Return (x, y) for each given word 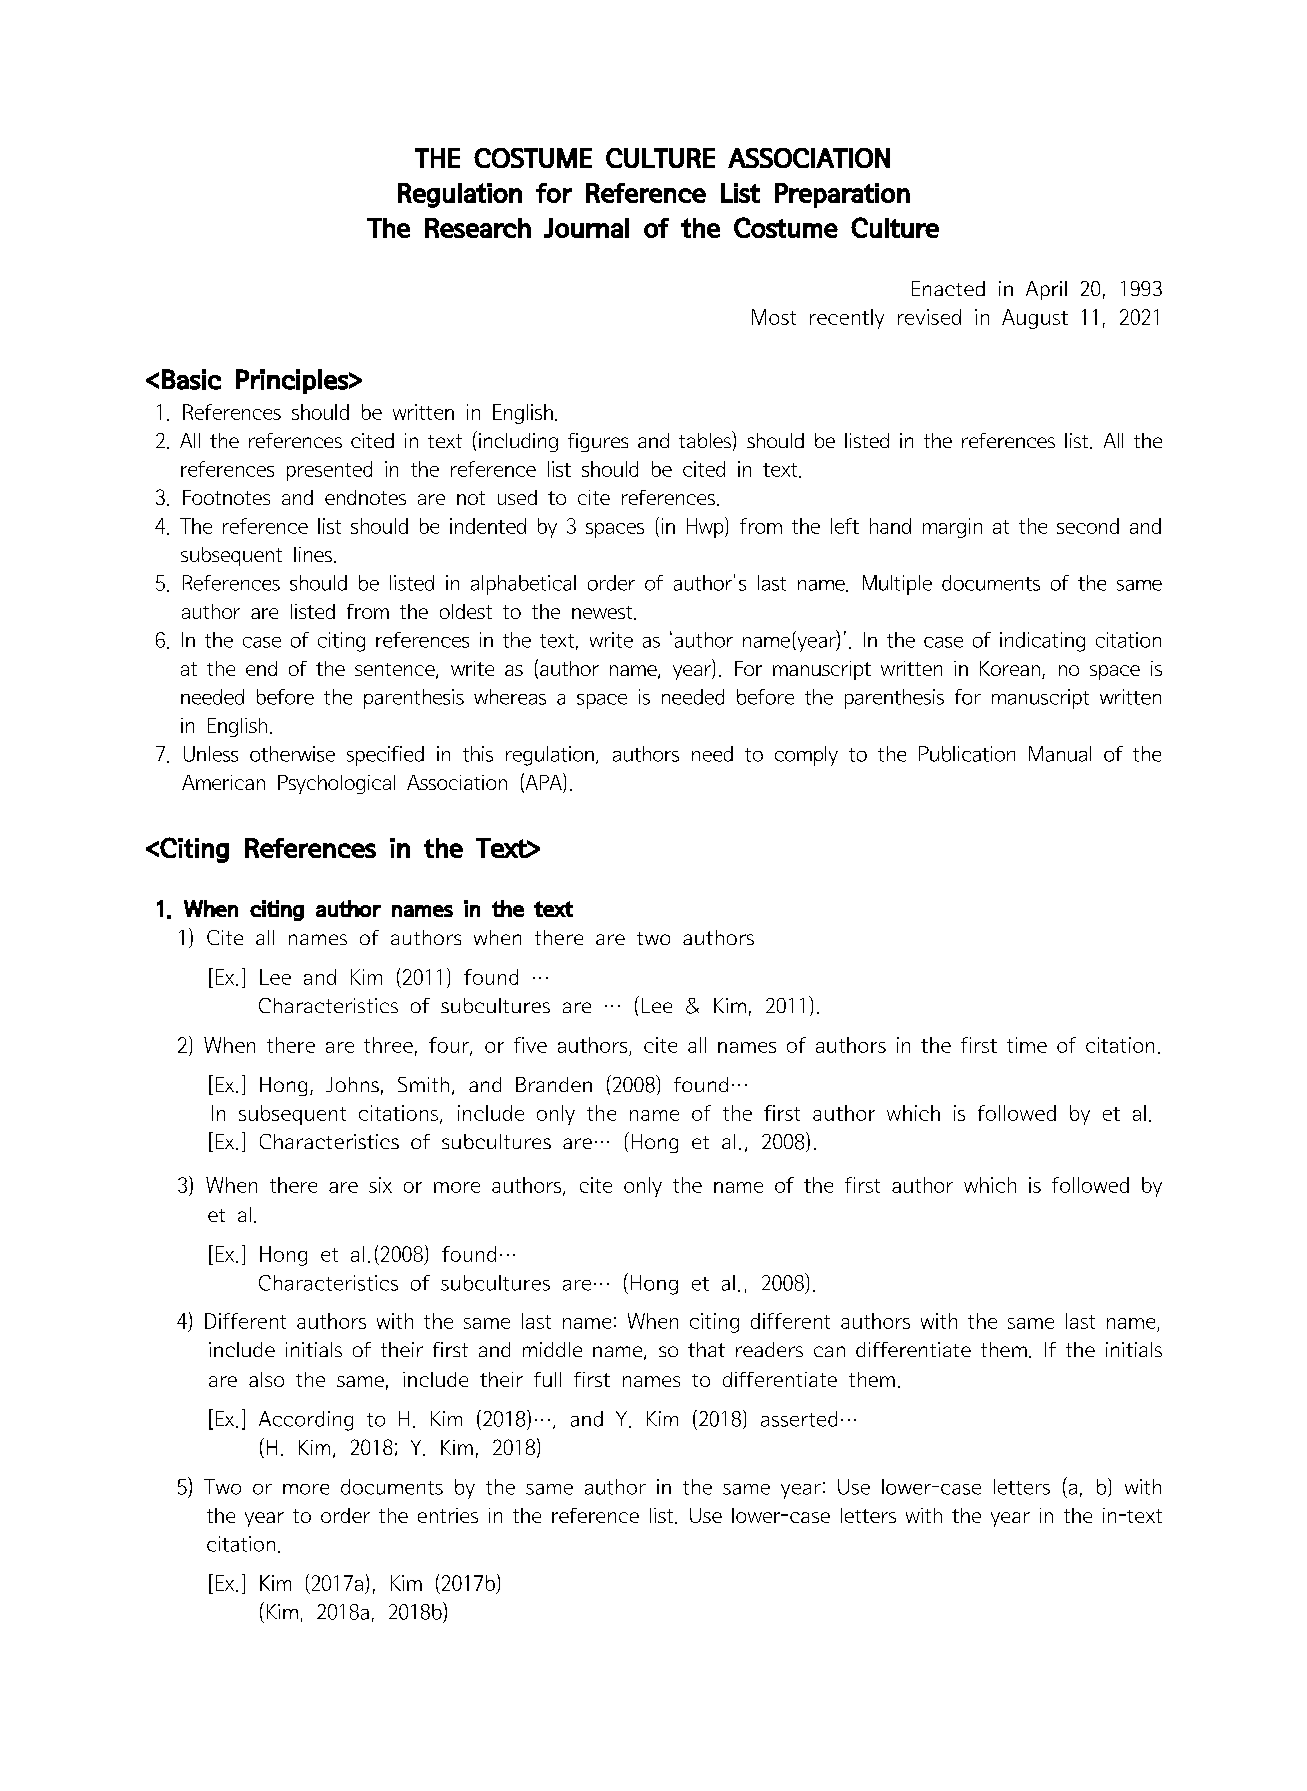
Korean (1010, 668)
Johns (352, 1084)
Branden (554, 1084)
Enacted (948, 288)
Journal (586, 228)
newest (603, 613)
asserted (799, 1419)
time (1027, 1045)
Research (478, 228)
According (306, 1421)
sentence (396, 671)
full (547, 1379)
